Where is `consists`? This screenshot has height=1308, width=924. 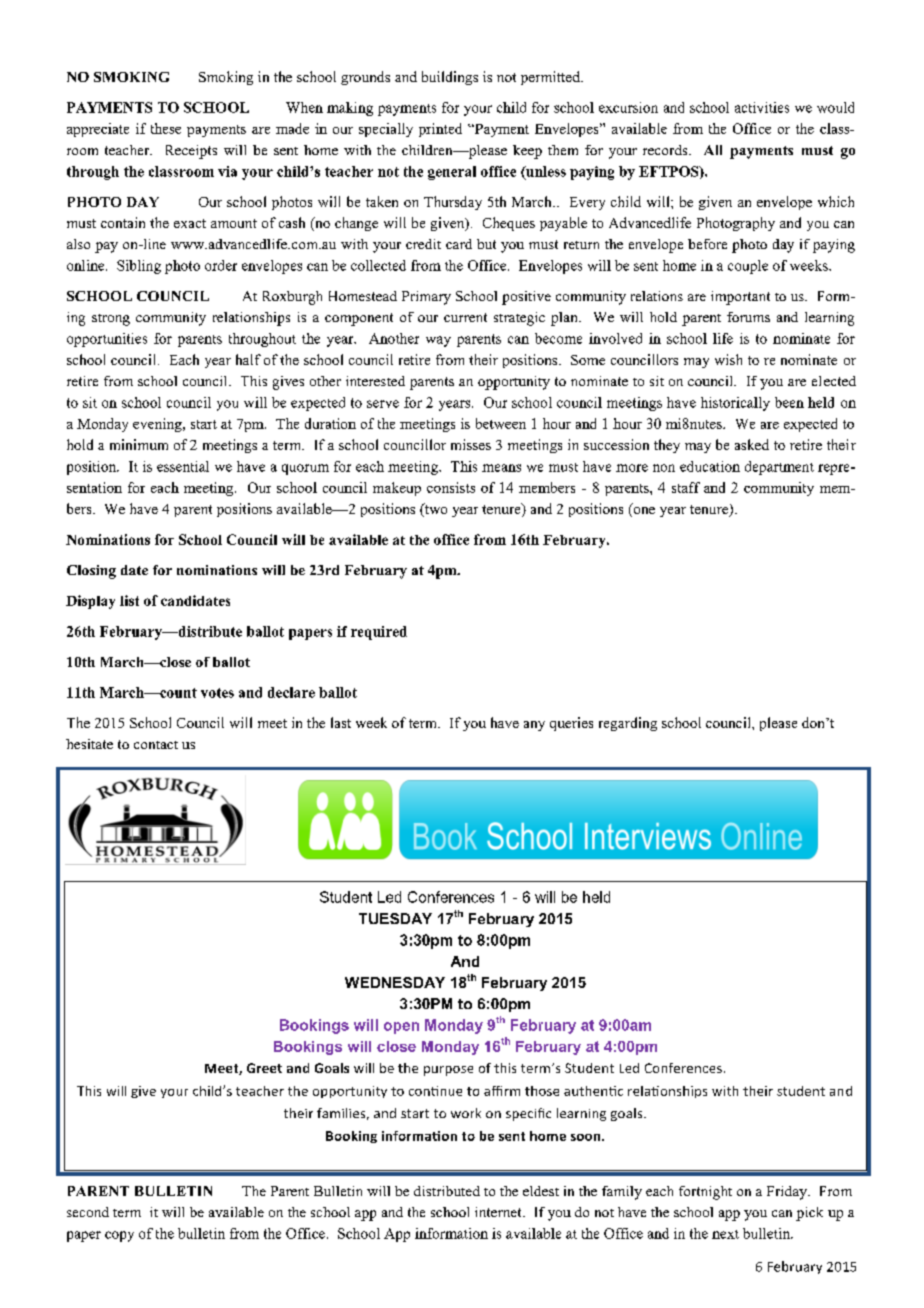
consists is located at coordinates (451, 487).
